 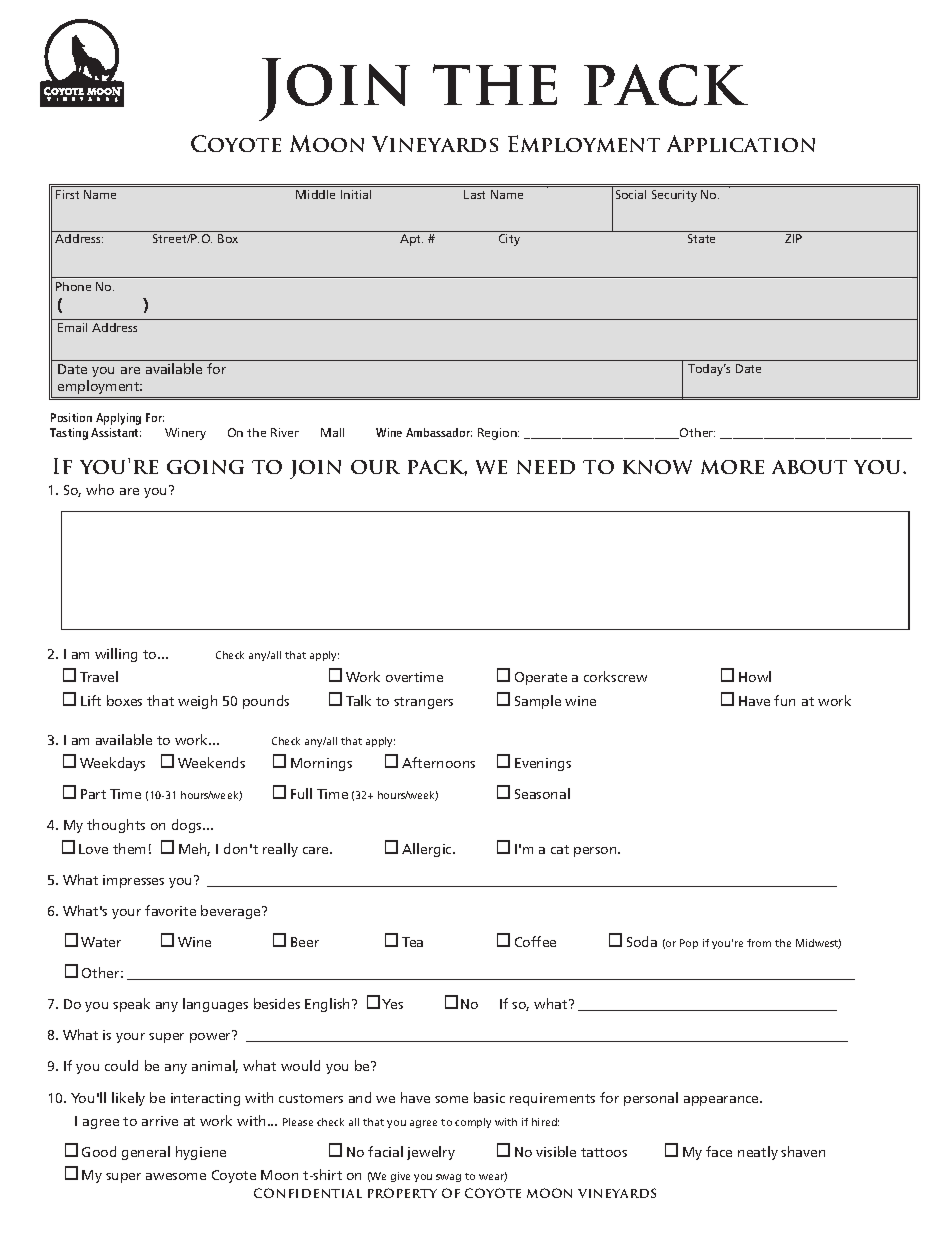 What do you see at coordinates (689, 944) in the screenshot?
I see `Pop` at bounding box center [689, 944].
